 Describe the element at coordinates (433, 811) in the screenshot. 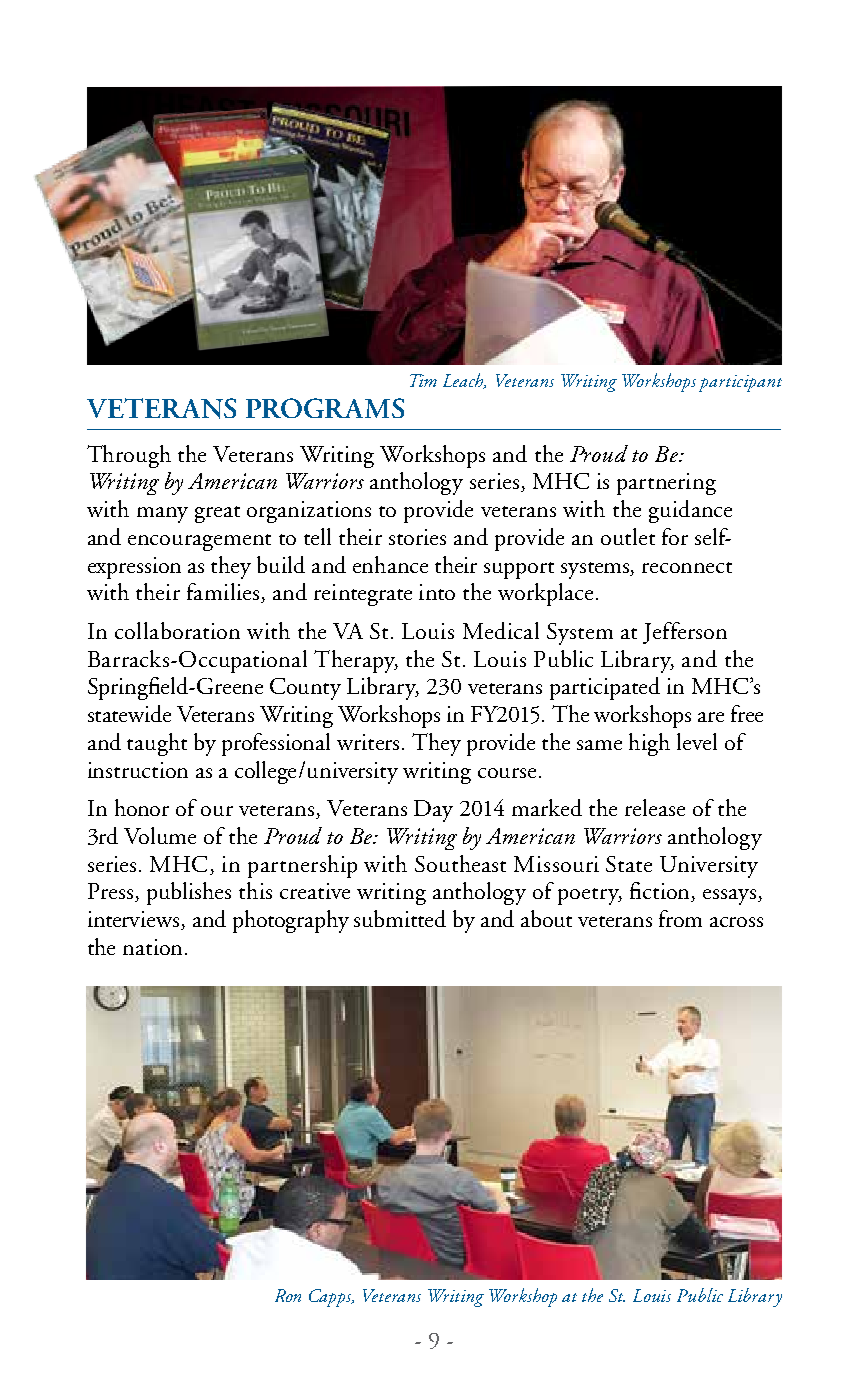

I see `Day` at that location.
